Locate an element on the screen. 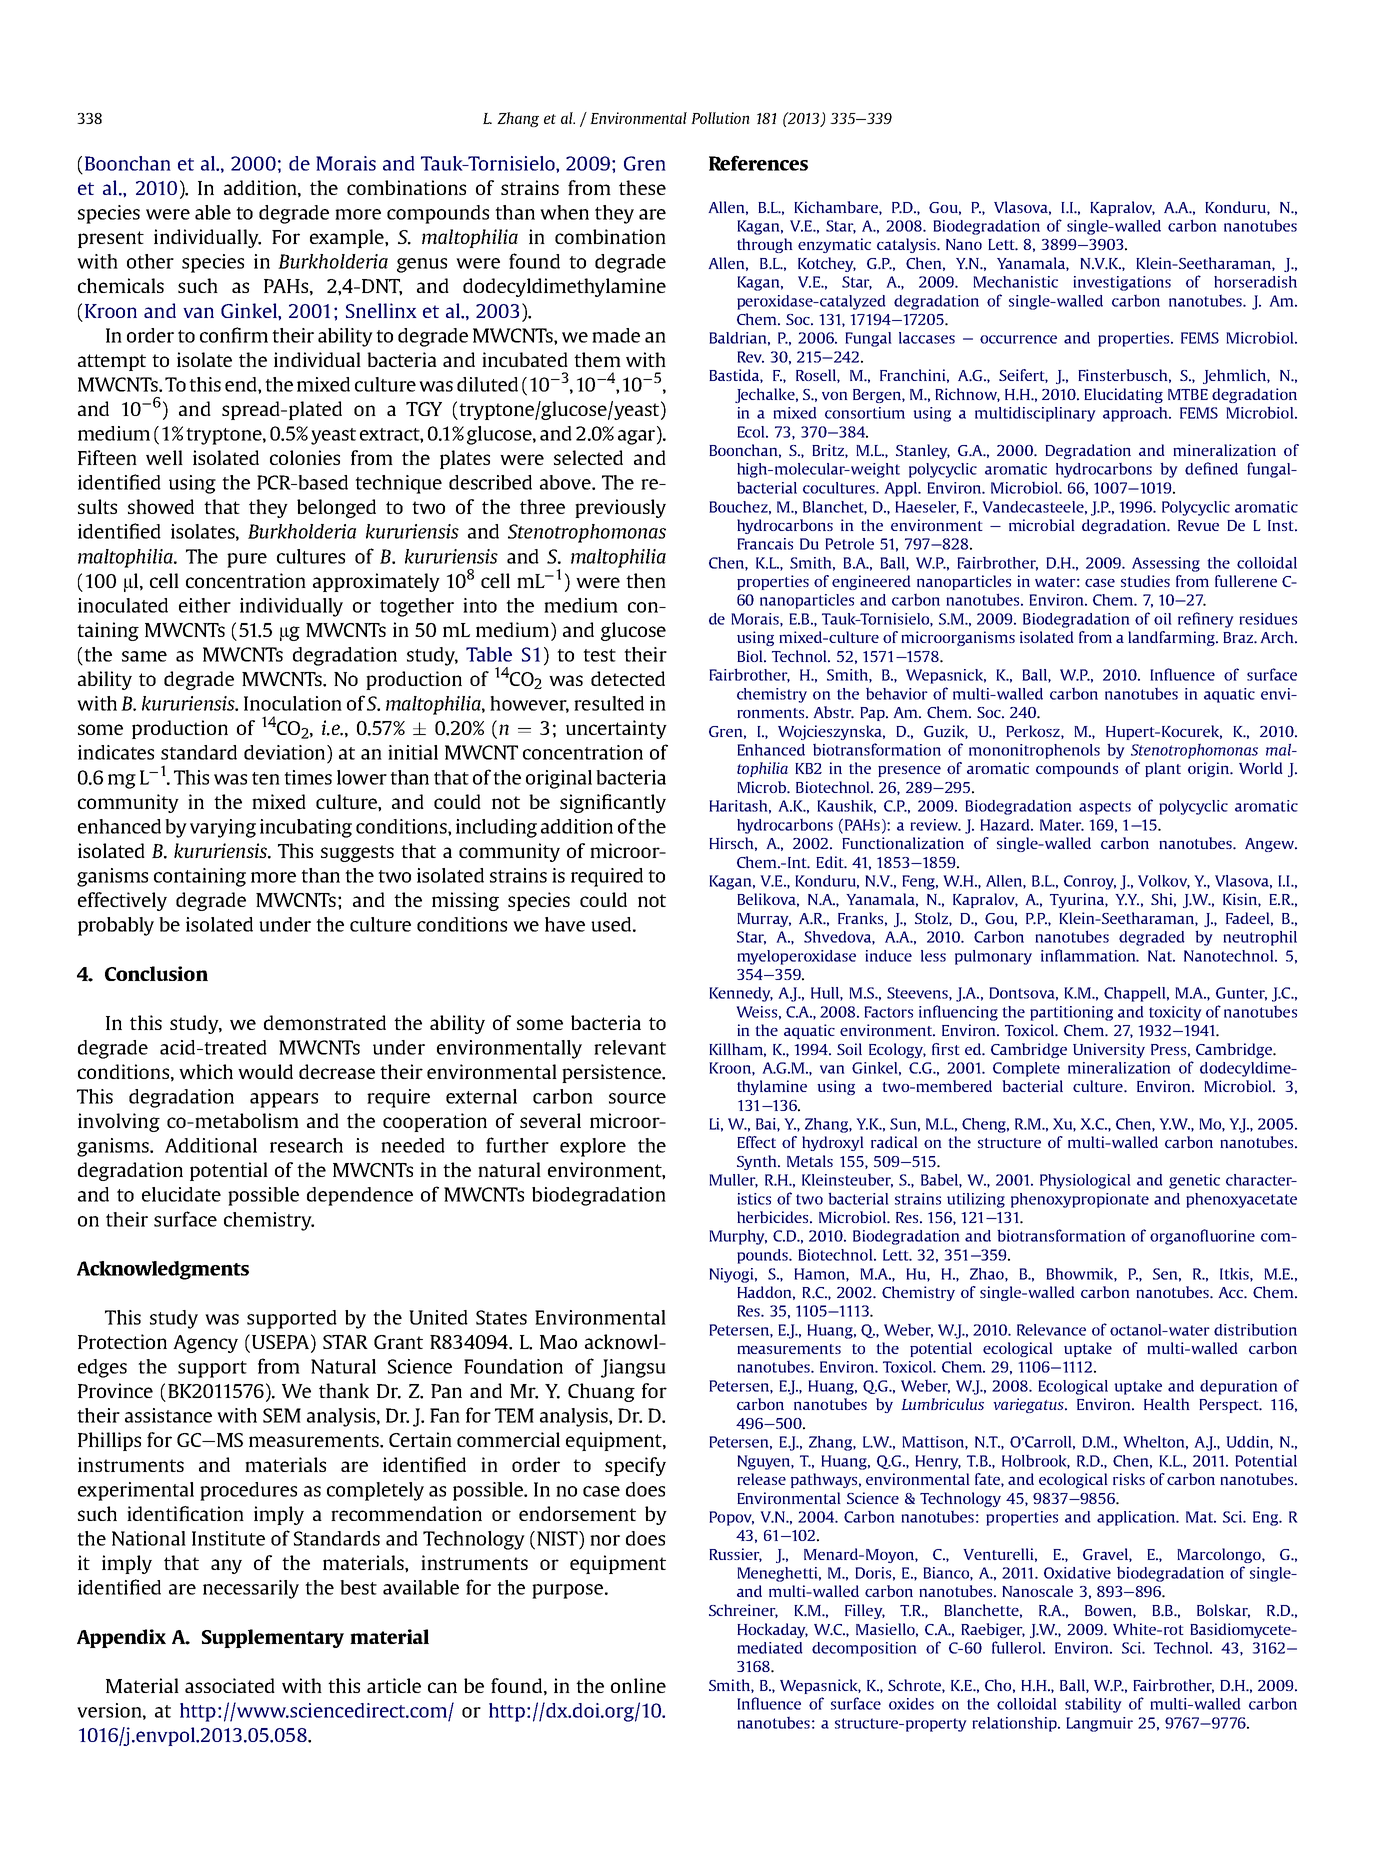 The width and height of the screenshot is (1397, 1863). Conclusion is located at coordinates (156, 973).
